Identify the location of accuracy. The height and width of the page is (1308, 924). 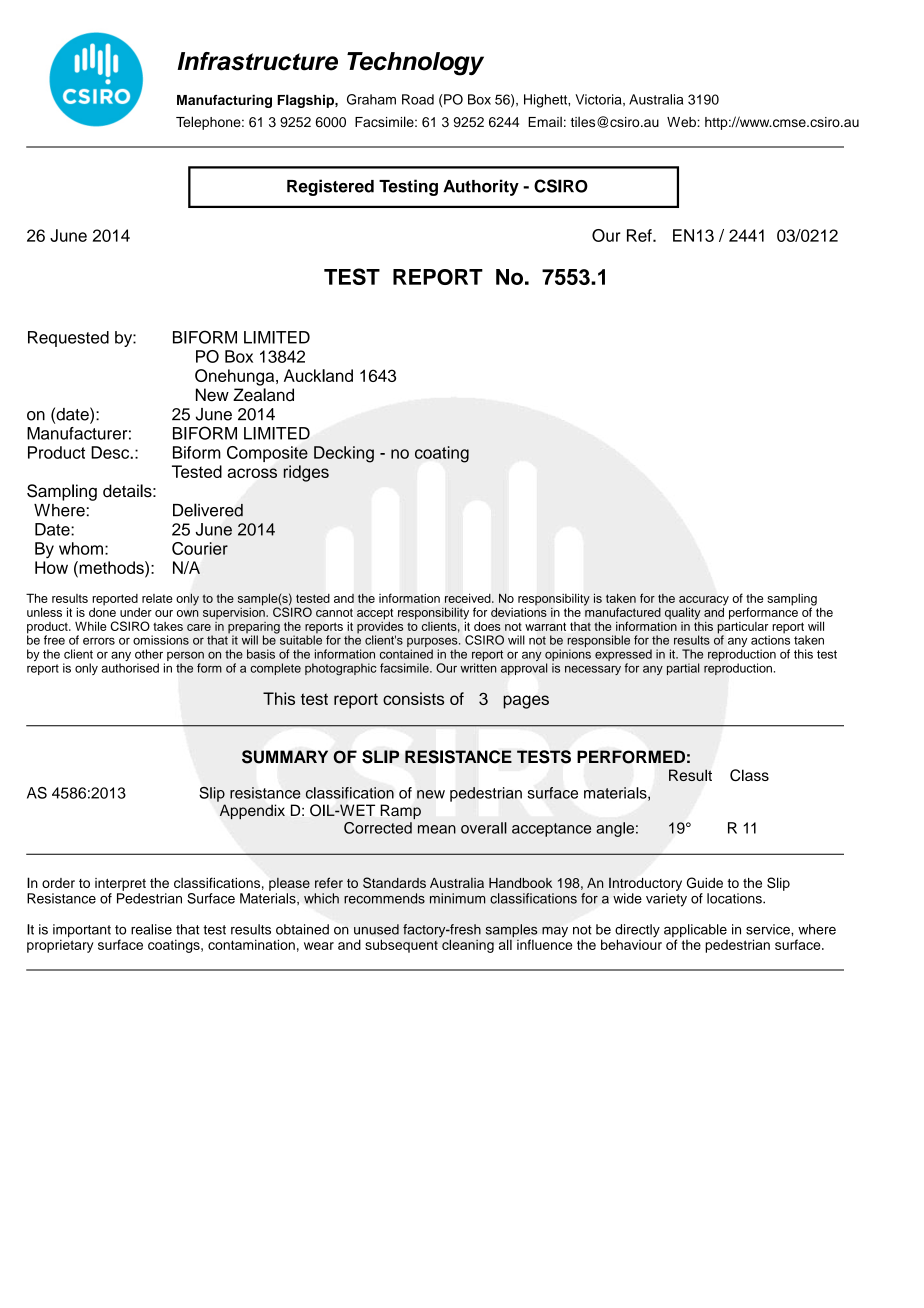
(704, 602).
